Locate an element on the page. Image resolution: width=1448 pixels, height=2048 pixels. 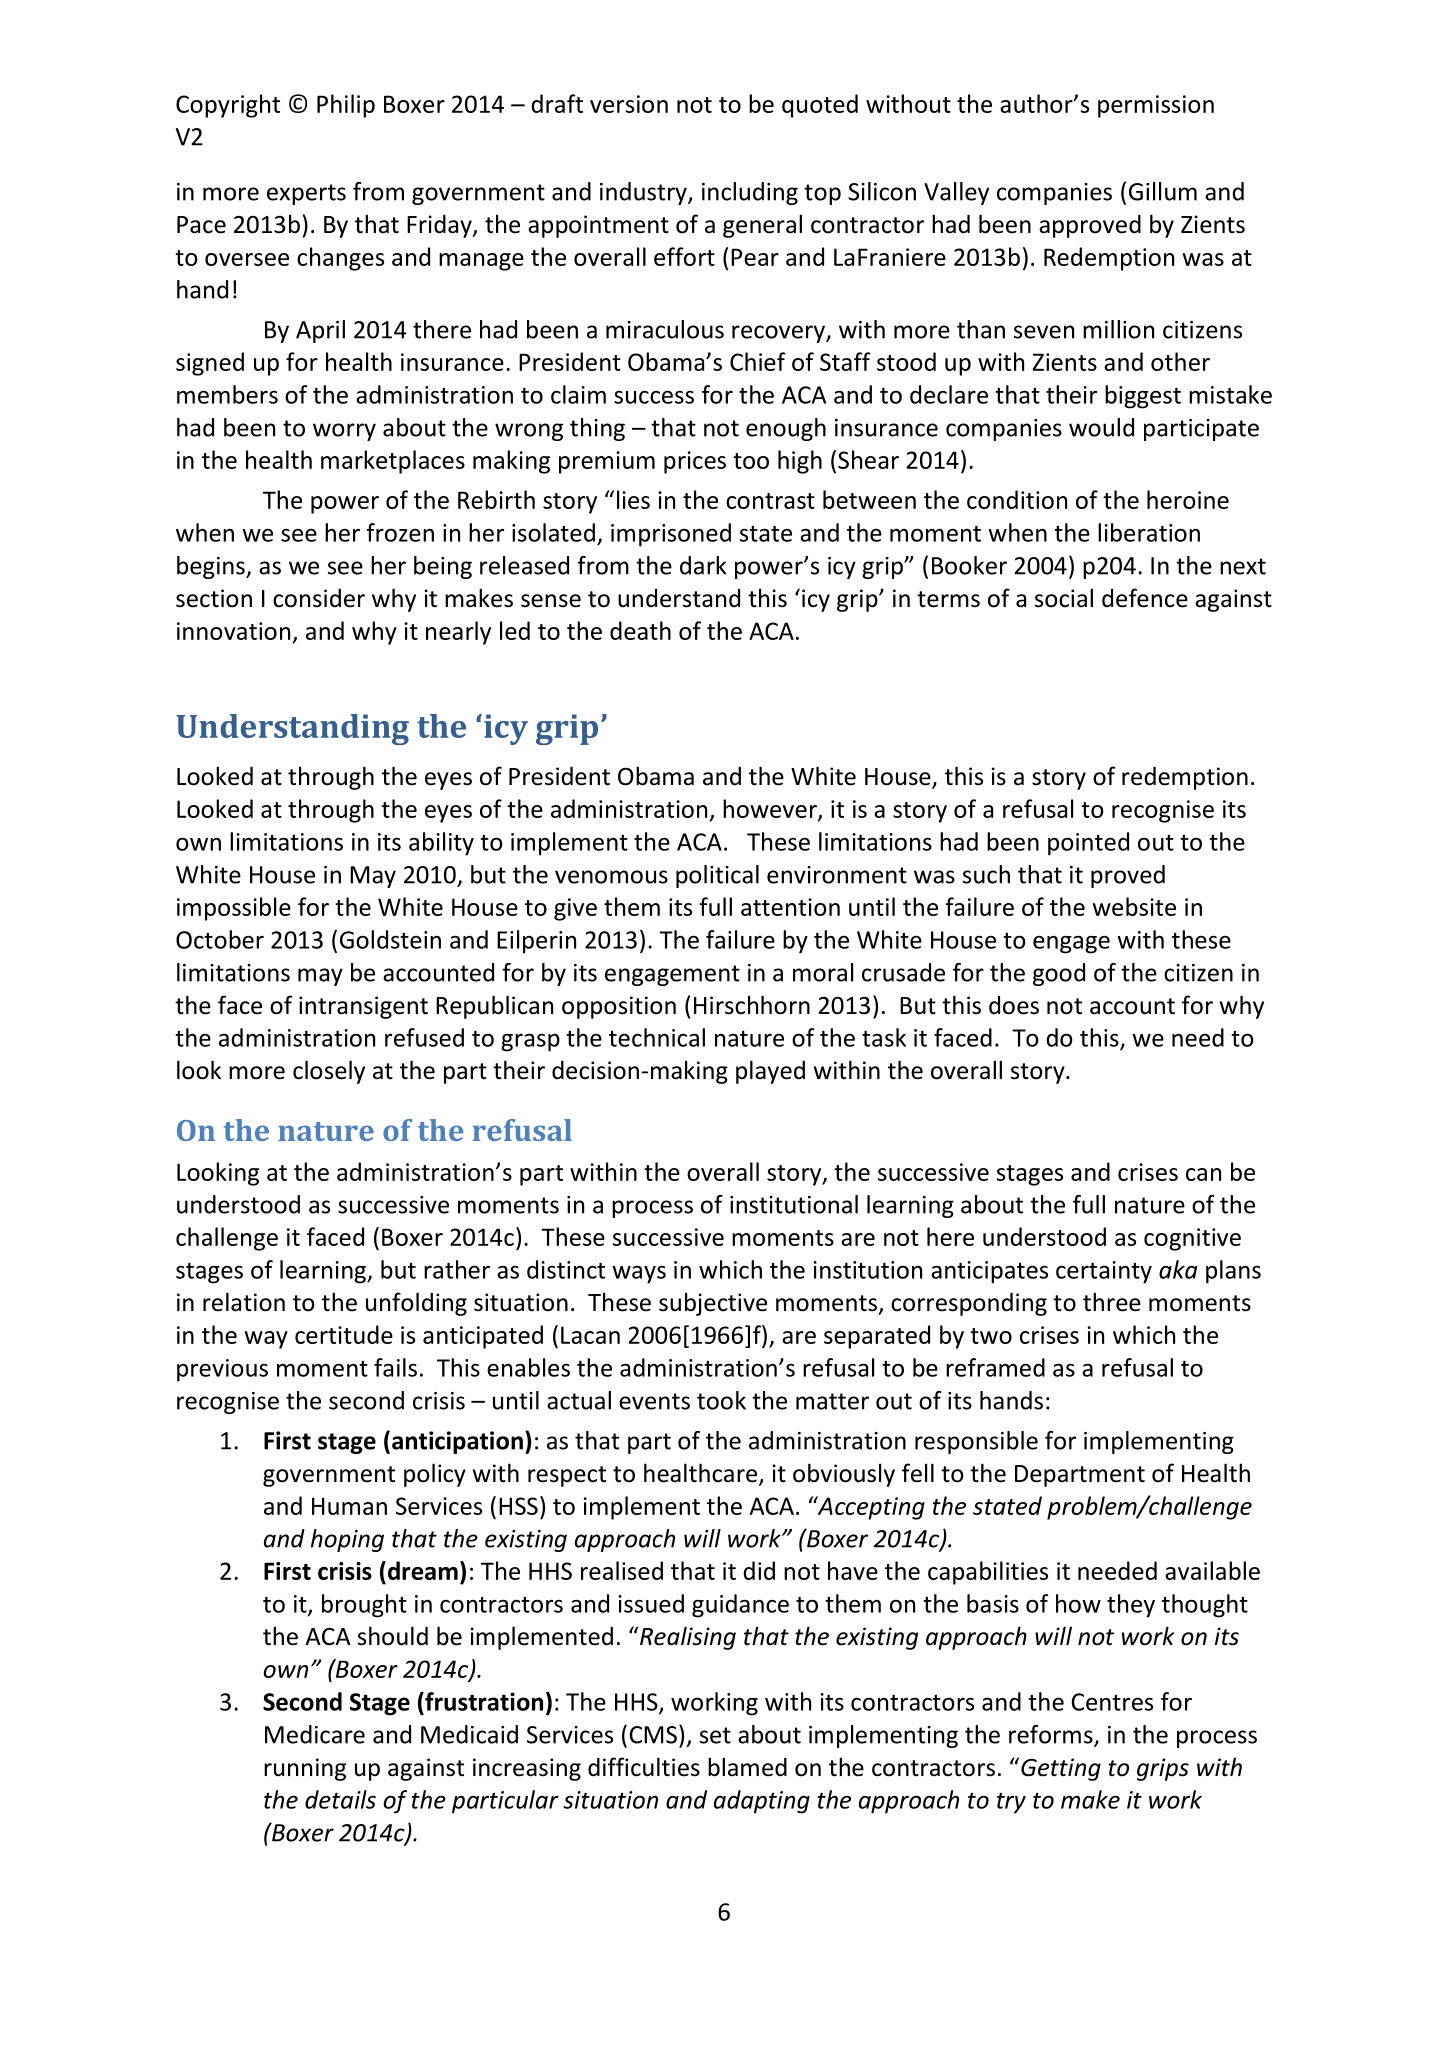
including is located at coordinates (750, 193).
